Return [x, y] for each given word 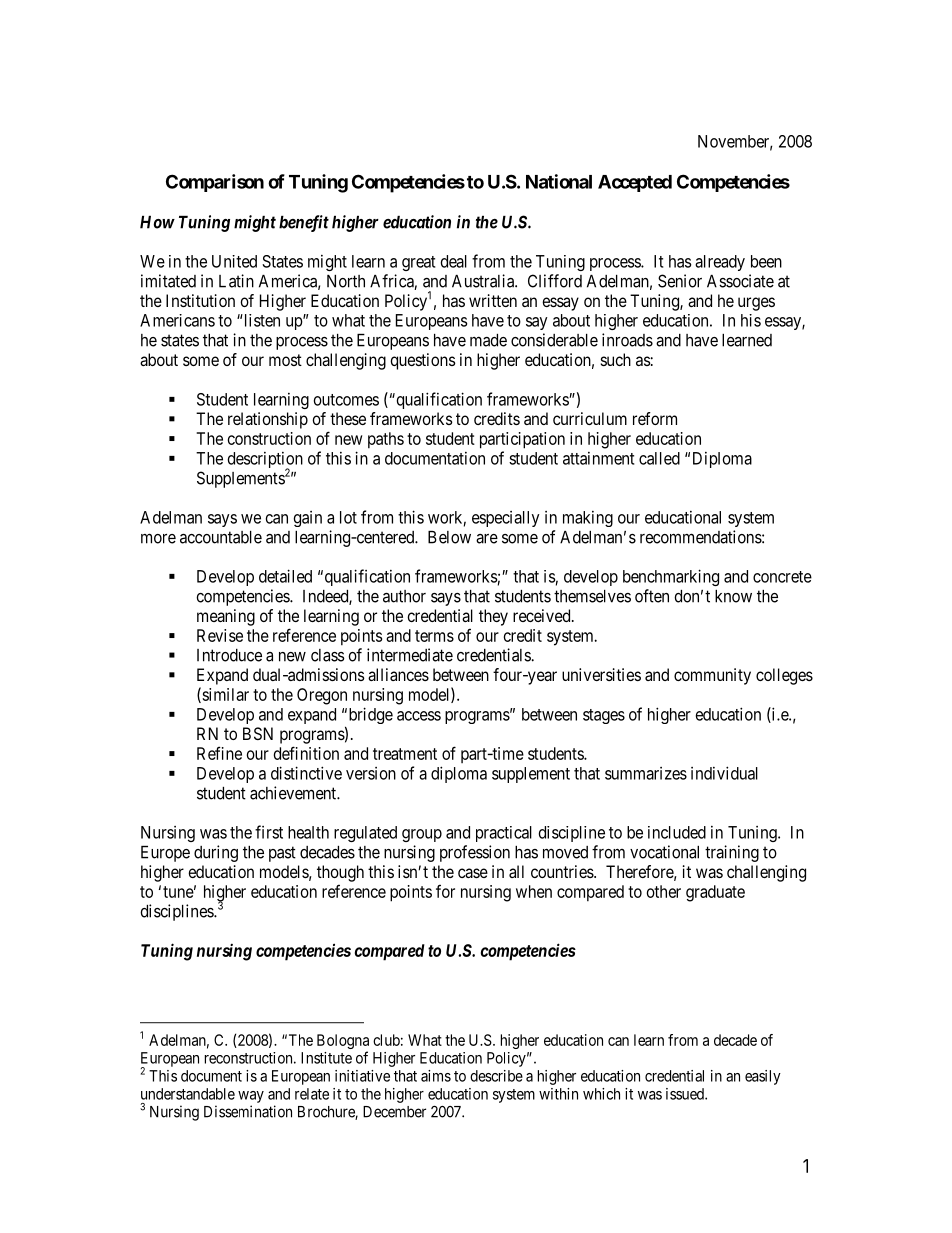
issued [686, 1094]
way [251, 1097]
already [720, 263]
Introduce [229, 655]
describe [496, 1076]
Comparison [215, 183]
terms [434, 636]
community [712, 676]
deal [454, 261]
